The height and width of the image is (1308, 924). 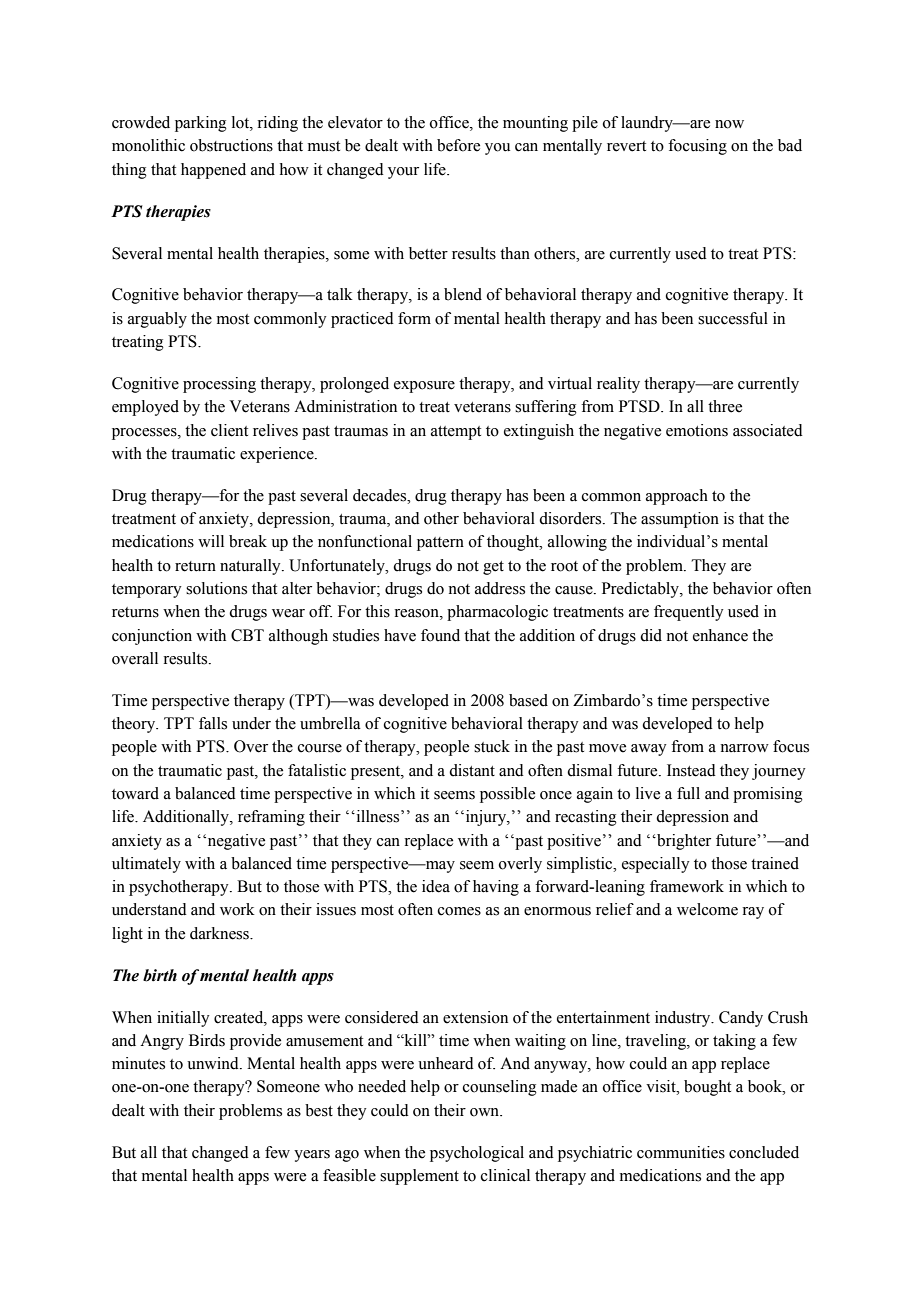 What do you see at coordinates (729, 124) in the image?
I see `now` at bounding box center [729, 124].
